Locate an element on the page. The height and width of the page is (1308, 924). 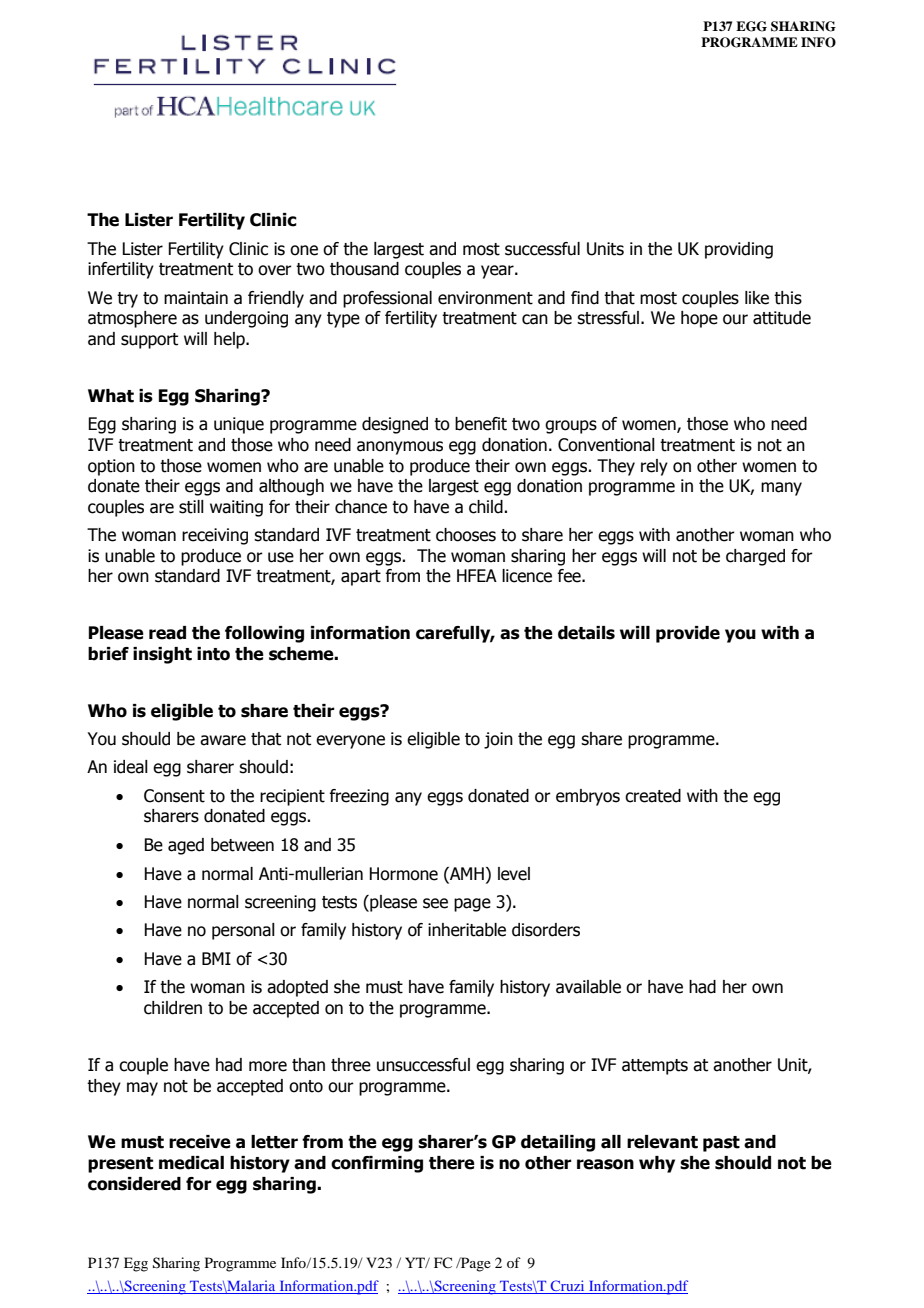
provide is located at coordinates (688, 634).
